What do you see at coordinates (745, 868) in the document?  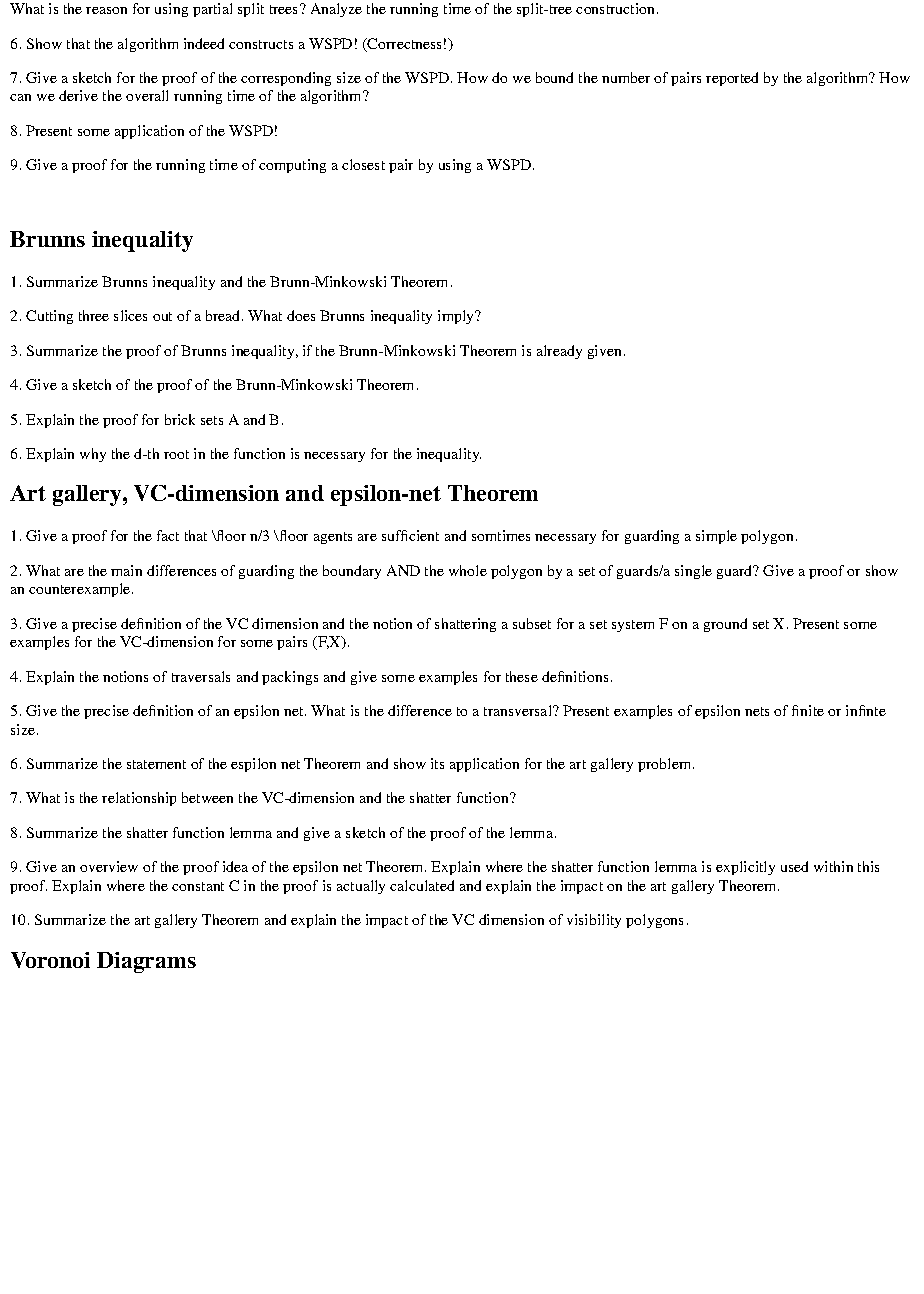 I see `explicitly` at bounding box center [745, 868].
